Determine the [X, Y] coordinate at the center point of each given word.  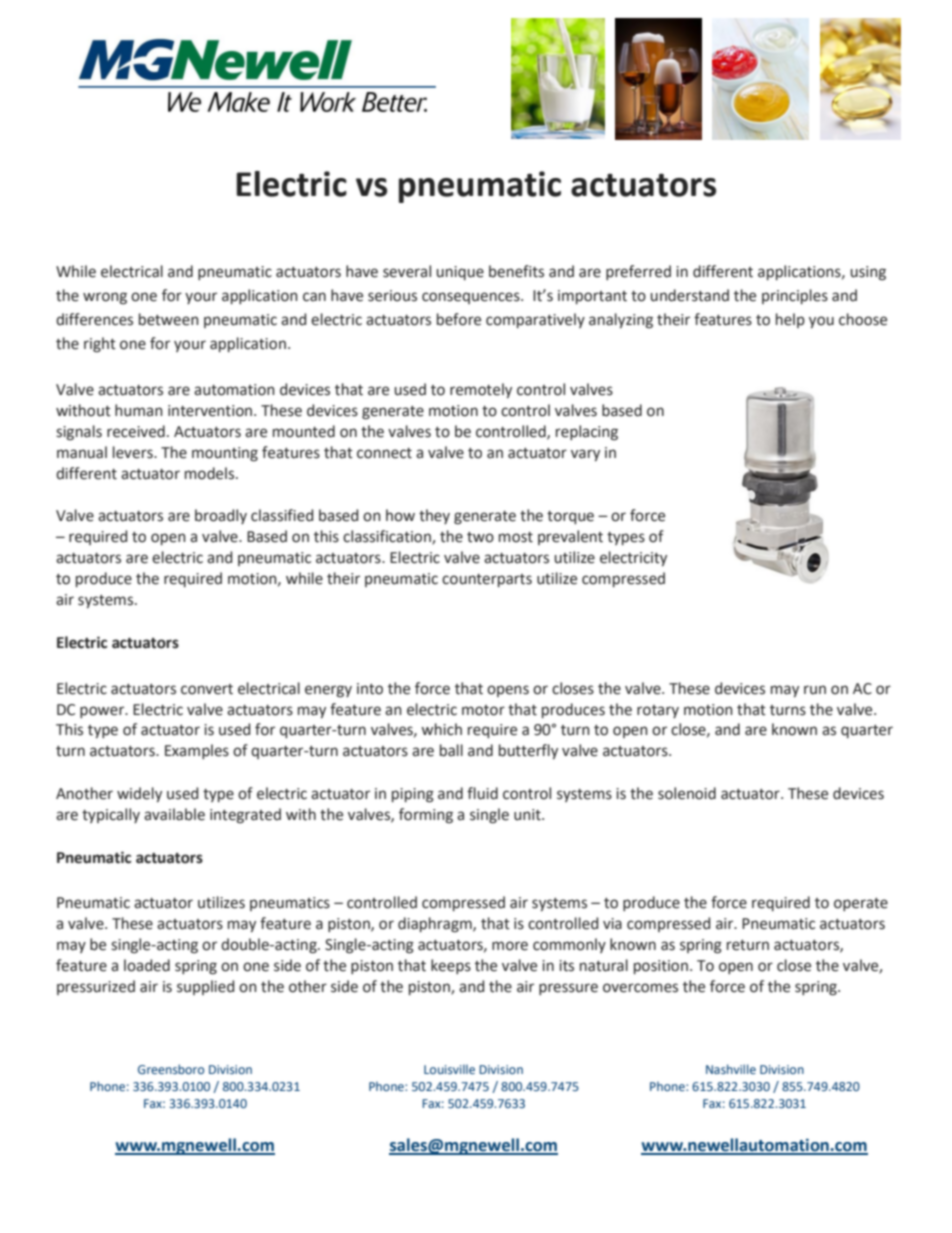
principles [795, 296]
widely [139, 794]
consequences [472, 298]
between [169, 319]
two [480, 537]
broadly [221, 516]
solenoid [687, 793]
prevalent [570, 537]
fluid [482, 793]
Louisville [449, 1069]
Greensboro [171, 1069]
